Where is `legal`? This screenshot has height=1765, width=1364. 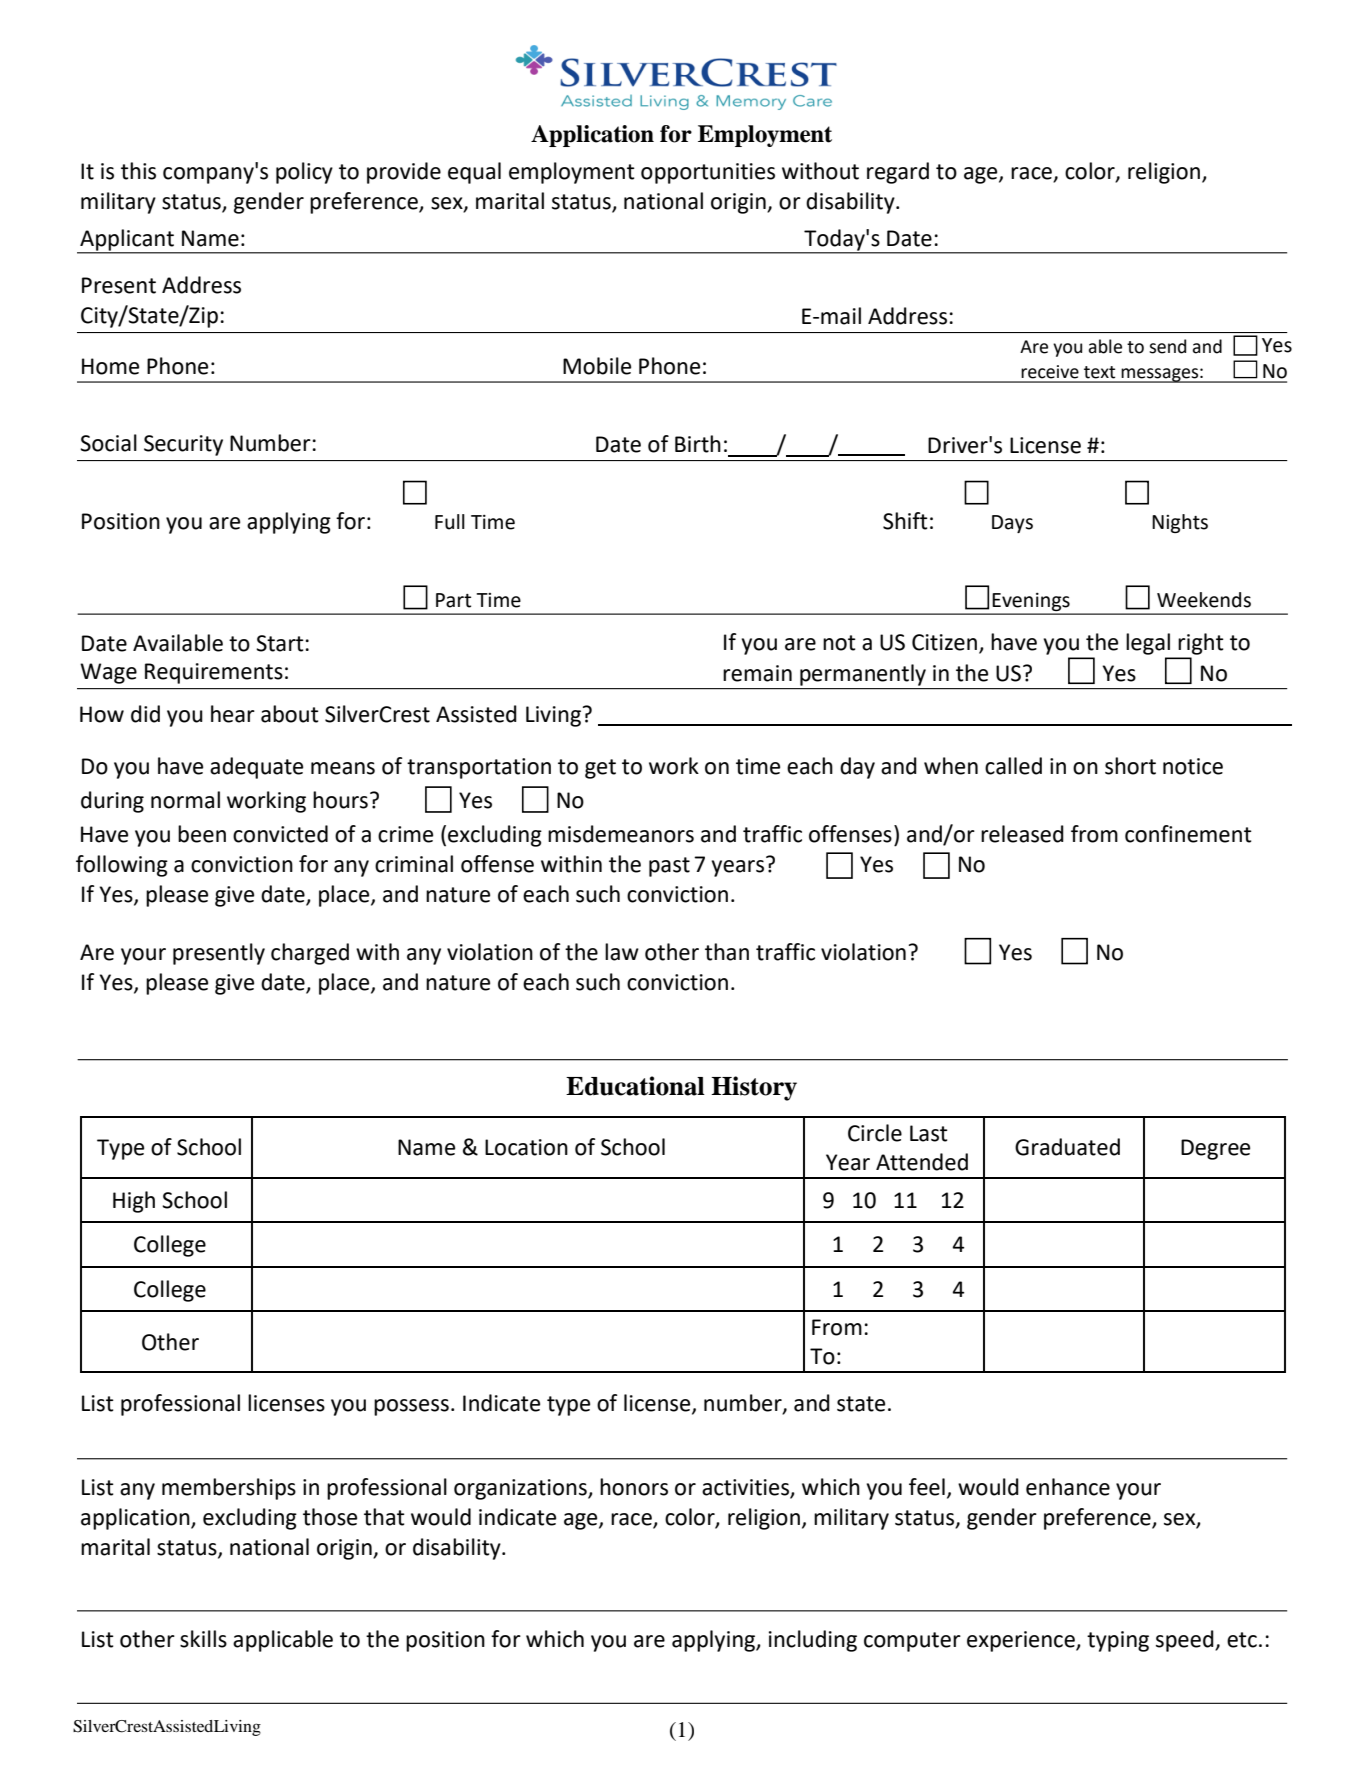
legal is located at coordinates (1148, 644).
